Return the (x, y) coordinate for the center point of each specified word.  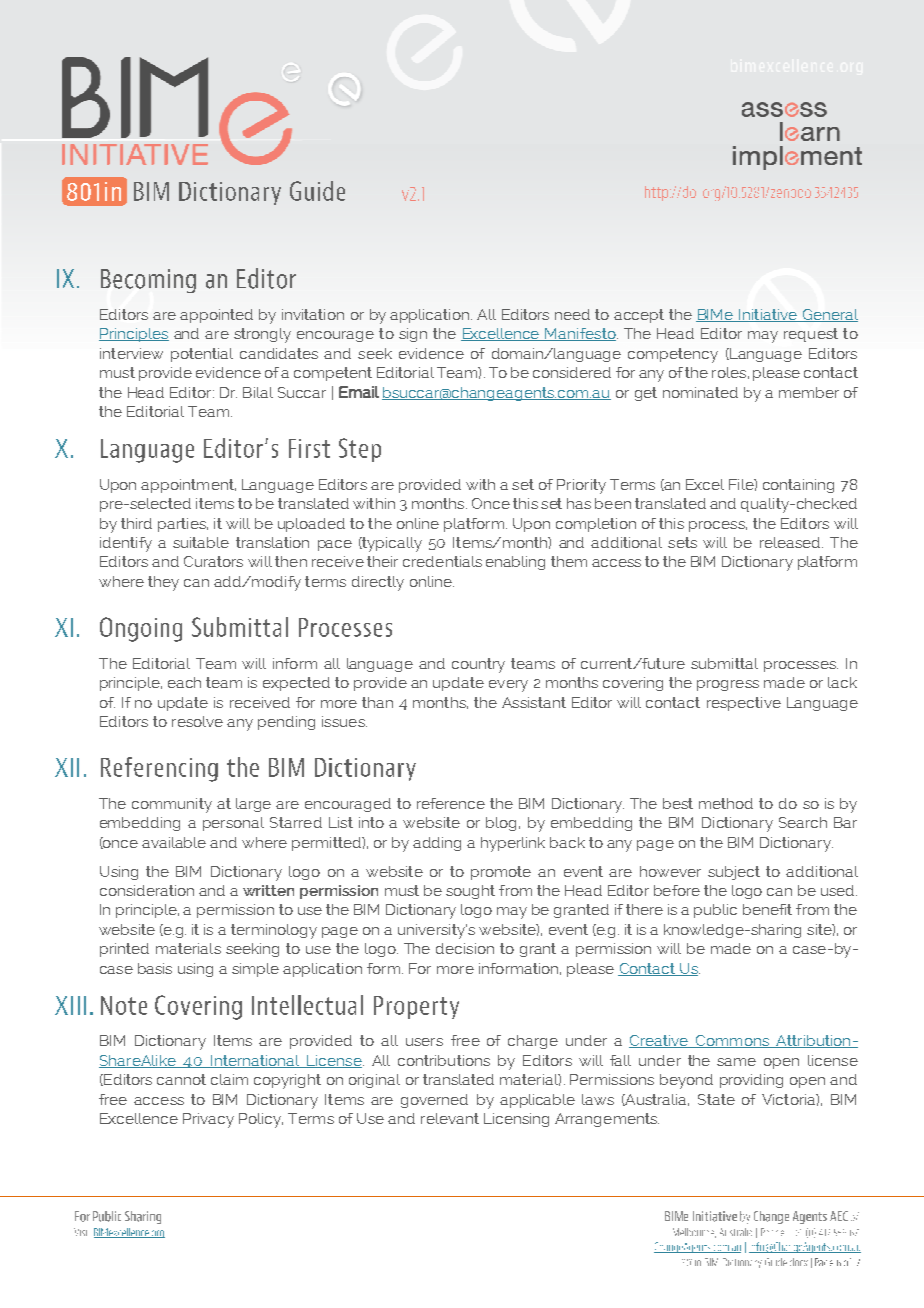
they (163, 583)
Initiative (768, 315)
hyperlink (513, 844)
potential (202, 355)
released (791, 542)
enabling (515, 563)
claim (229, 1079)
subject (734, 873)
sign (413, 335)
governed (434, 1101)
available (174, 842)
